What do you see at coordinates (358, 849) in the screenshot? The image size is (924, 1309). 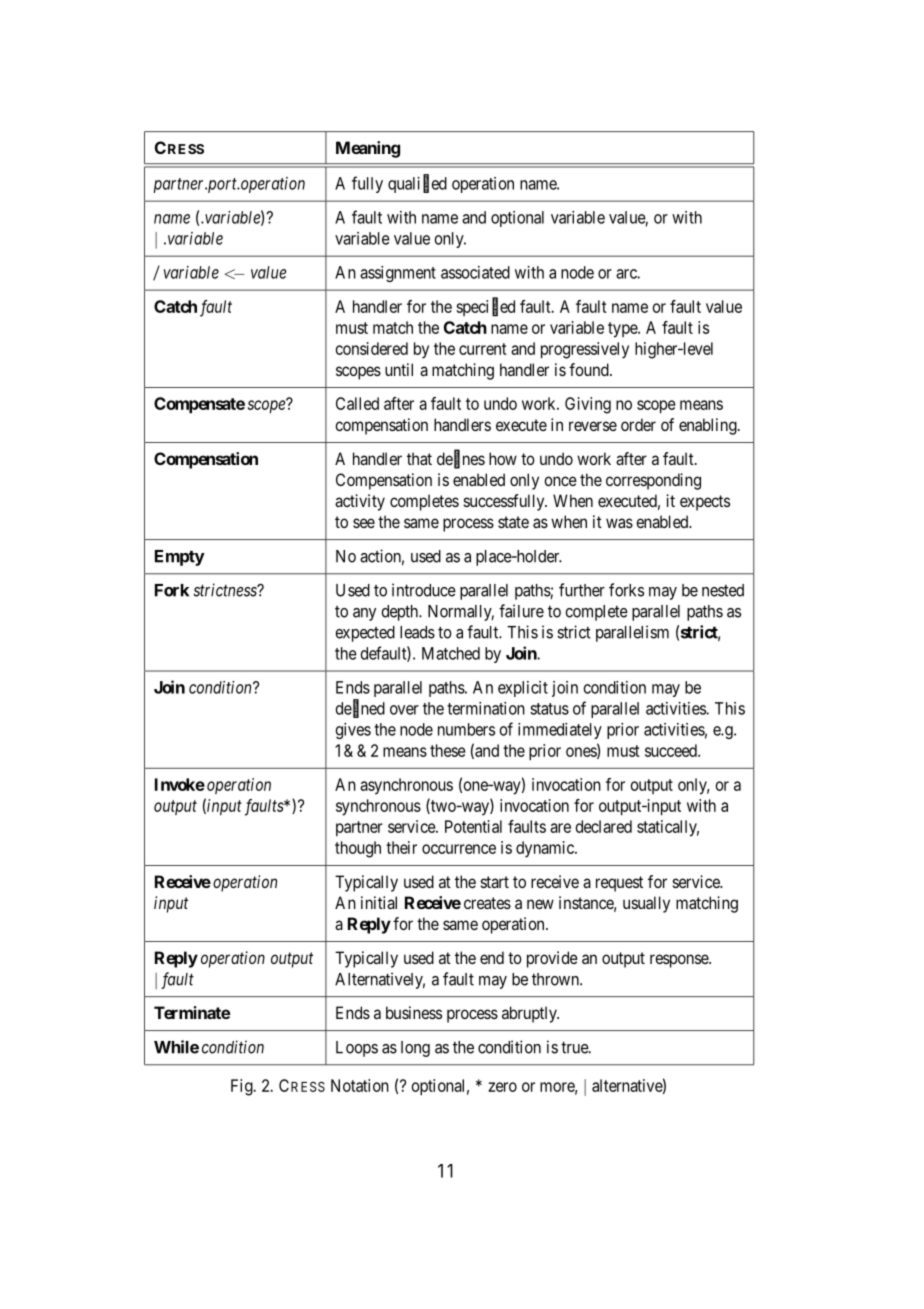 I see `though` at bounding box center [358, 849].
